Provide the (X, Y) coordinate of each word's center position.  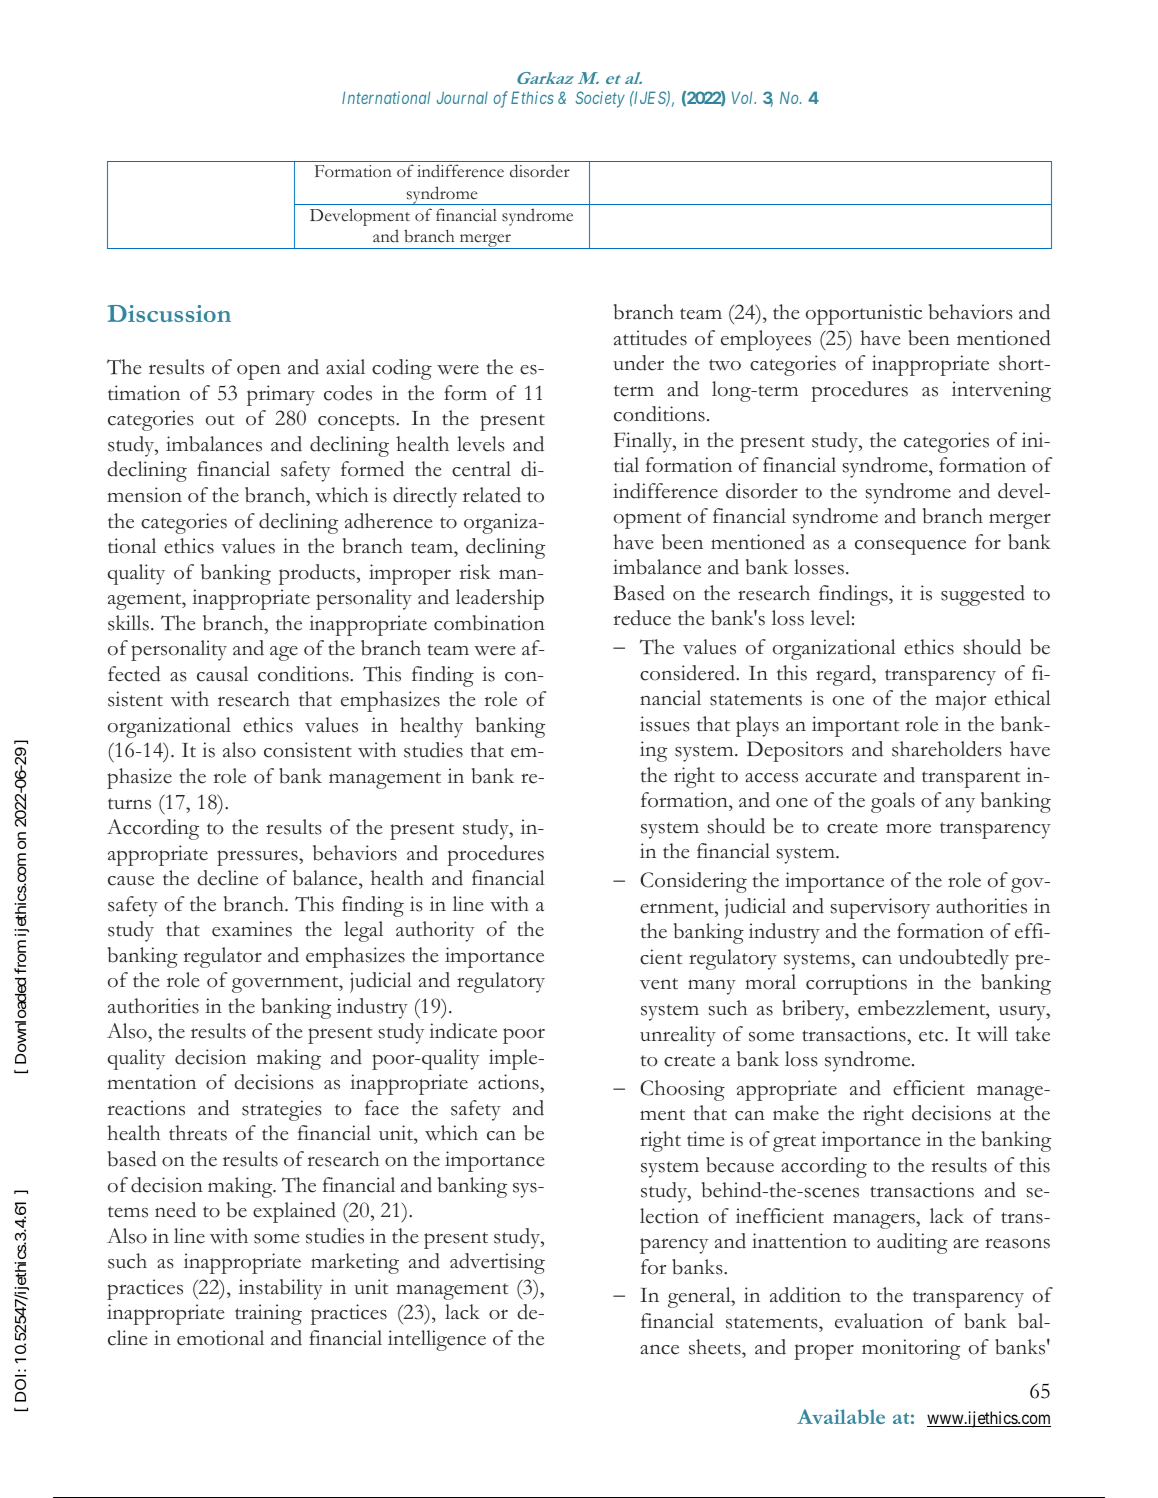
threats (198, 1133)
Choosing (682, 1090)
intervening (1001, 391)
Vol (744, 97)
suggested (983, 595)
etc (932, 1036)
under (638, 363)
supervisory (880, 908)
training (268, 1314)
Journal (462, 97)
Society (600, 99)
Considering (693, 882)
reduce (642, 618)
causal (222, 674)
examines (252, 929)
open (259, 372)
